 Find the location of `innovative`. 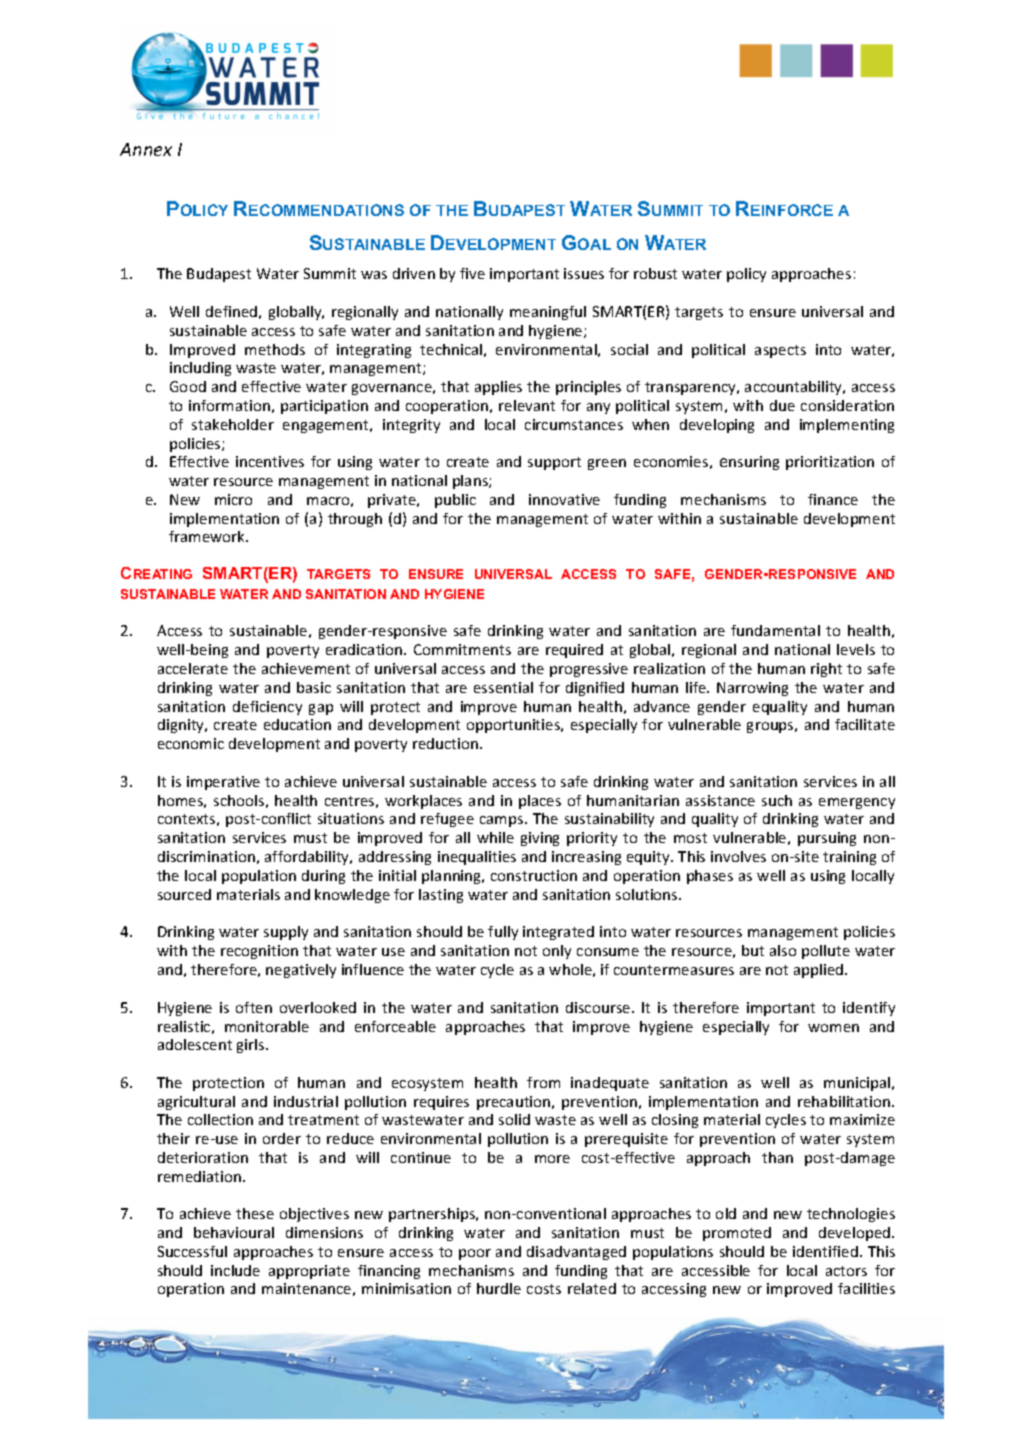

innovative is located at coordinates (564, 499).
